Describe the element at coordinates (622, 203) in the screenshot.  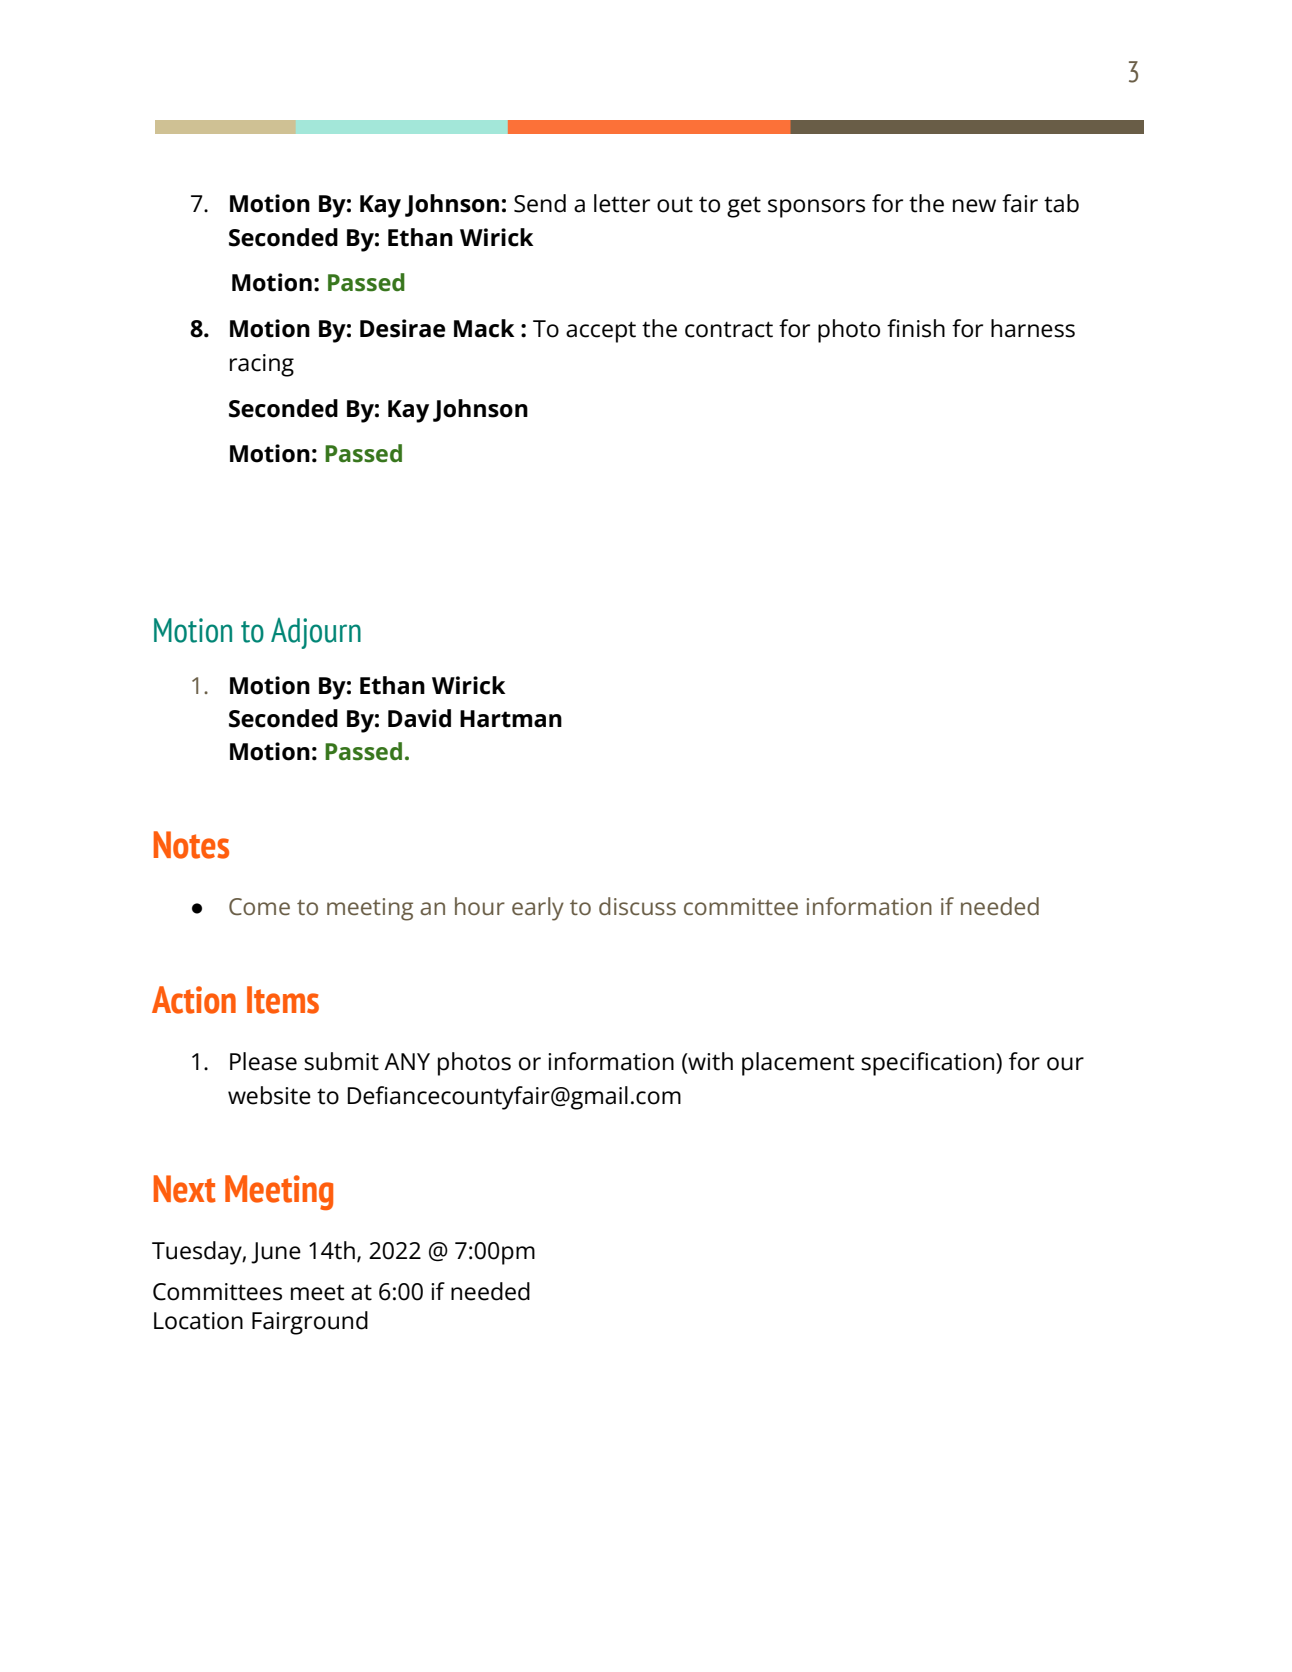
I see `letter` at that location.
